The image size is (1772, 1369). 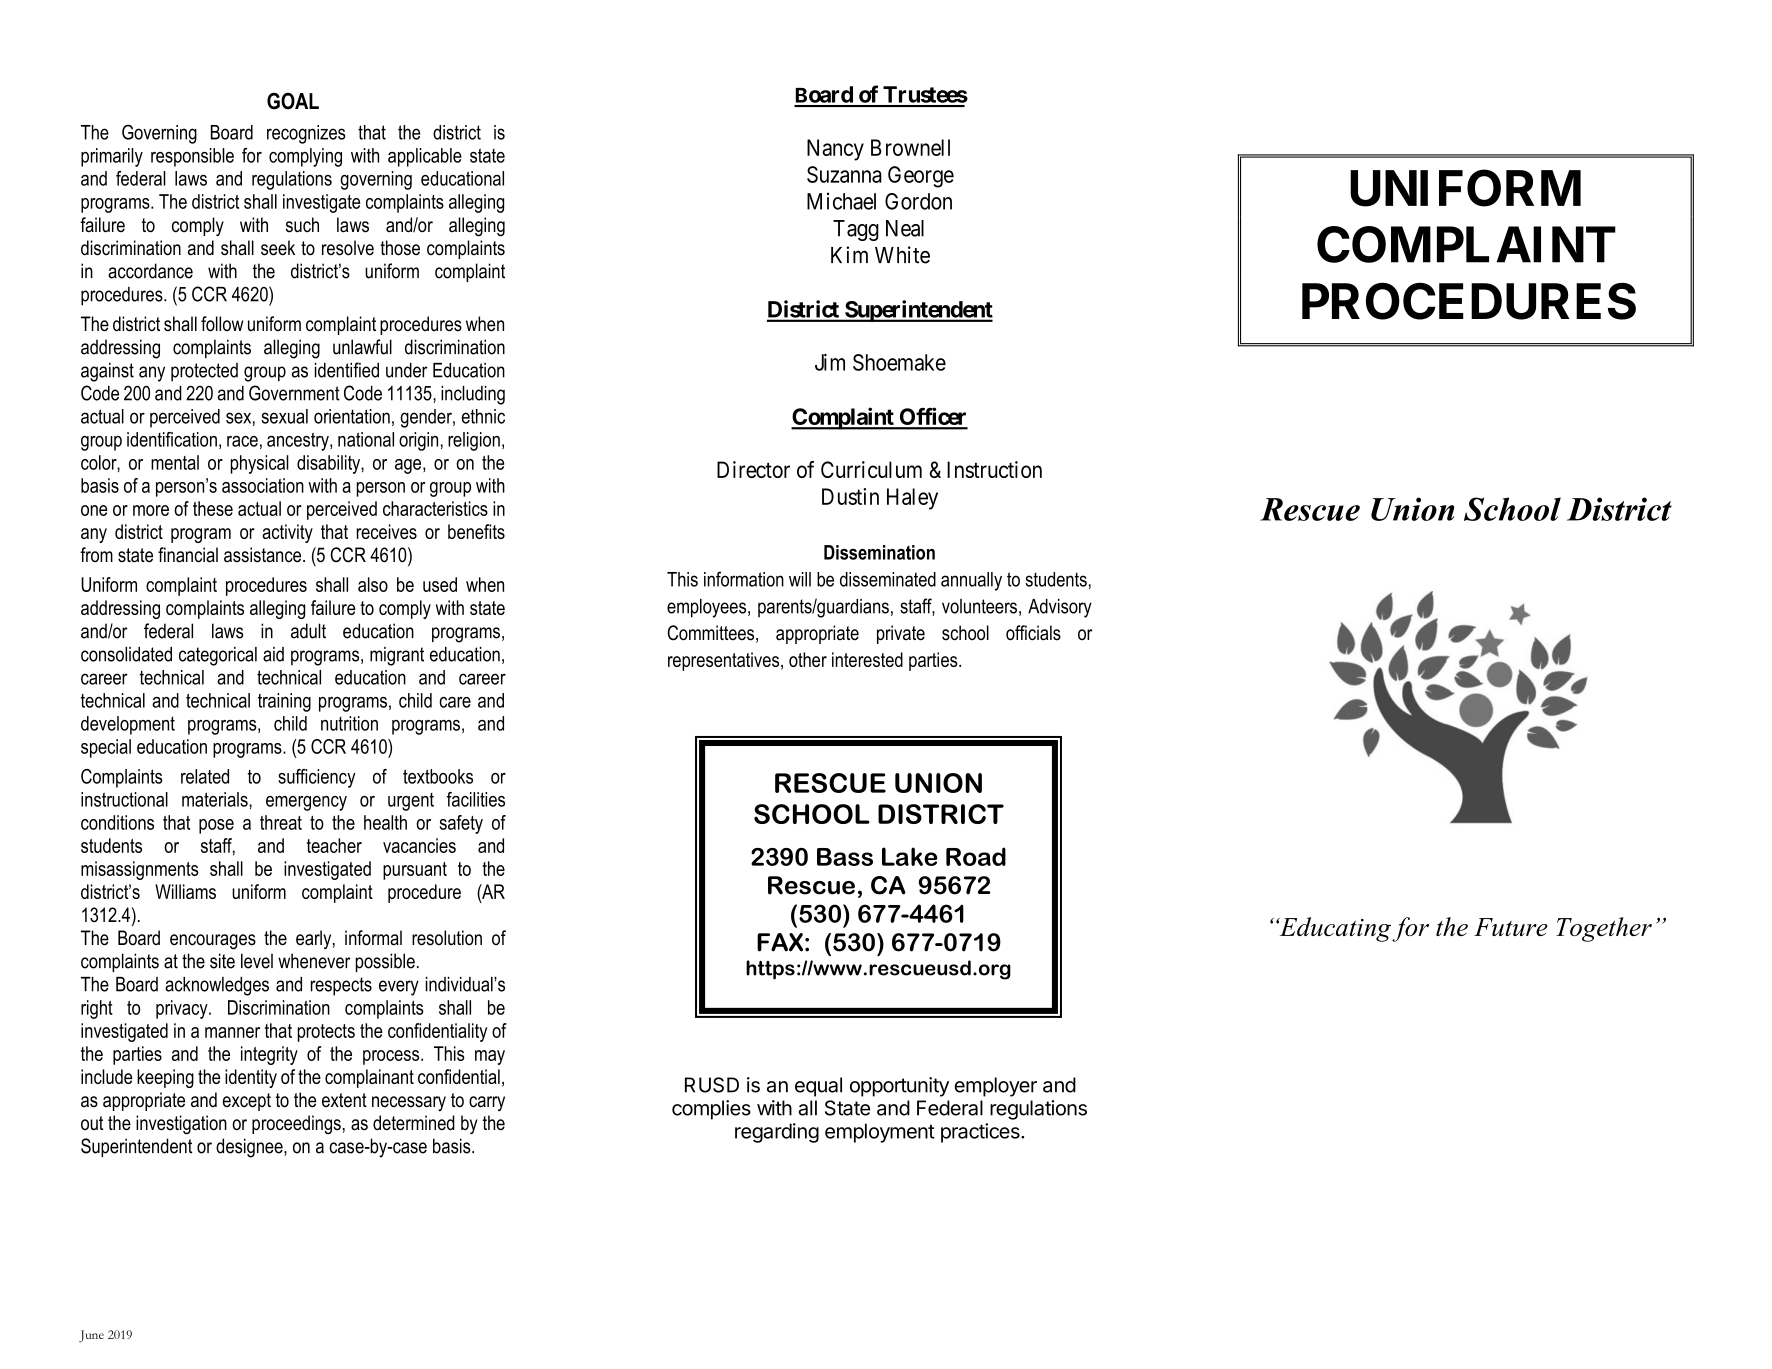 What do you see at coordinates (981, 1133) in the document?
I see `practices` at bounding box center [981, 1133].
